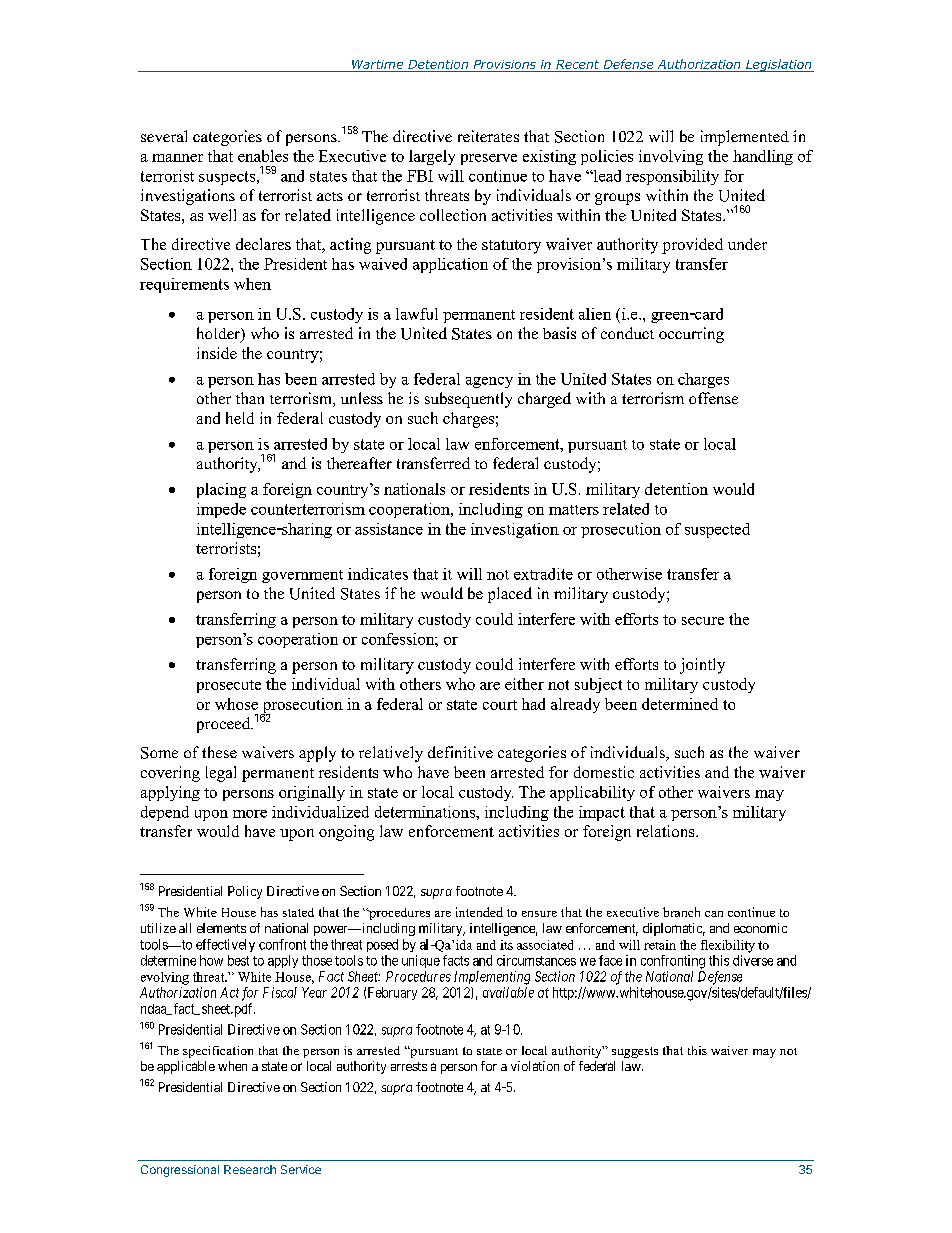  I want to click on implemented, so click(745, 138).
